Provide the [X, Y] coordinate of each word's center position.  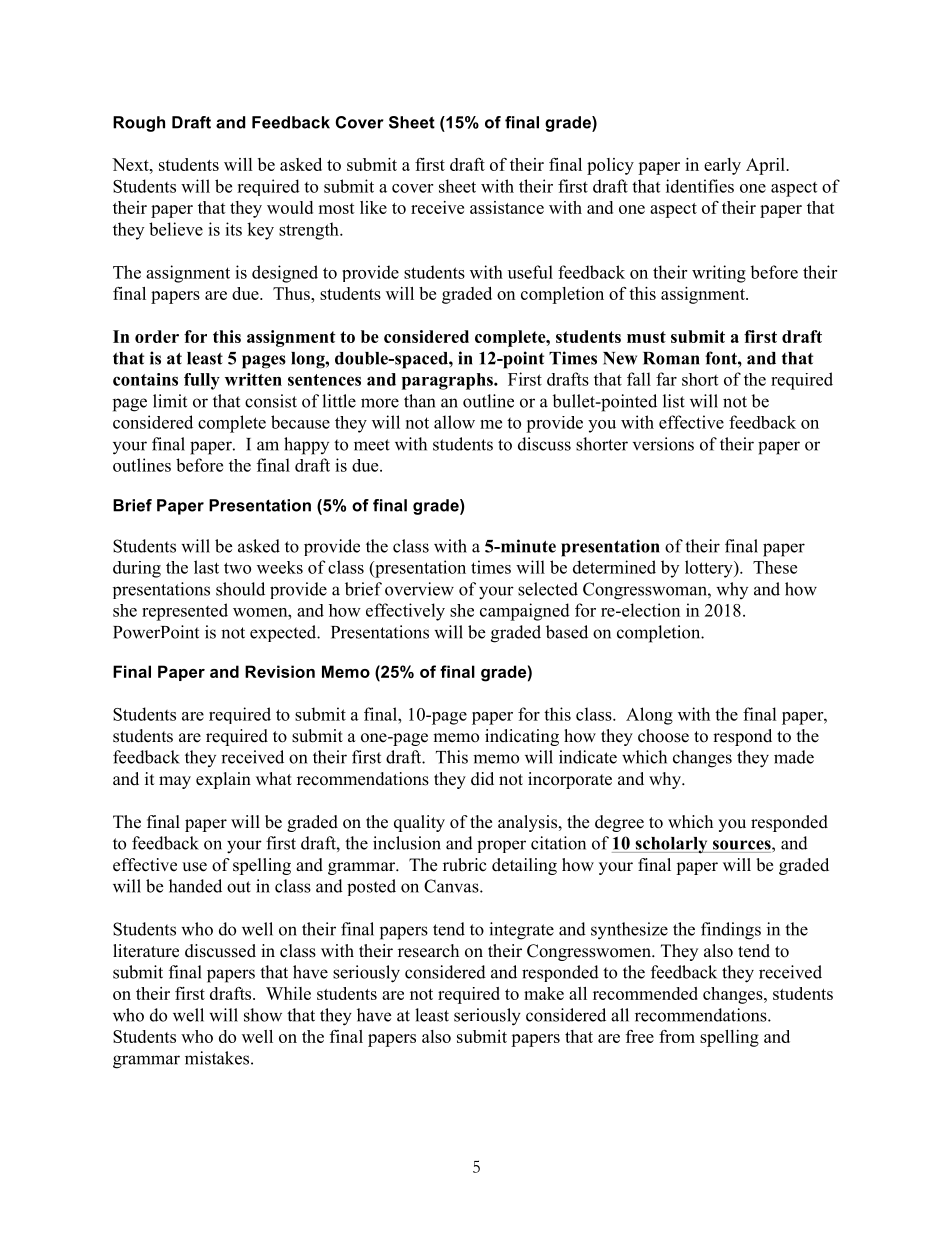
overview [419, 589]
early [722, 166]
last [206, 567]
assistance [507, 207]
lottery [710, 569]
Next [131, 164]
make [544, 993]
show [263, 1015]
